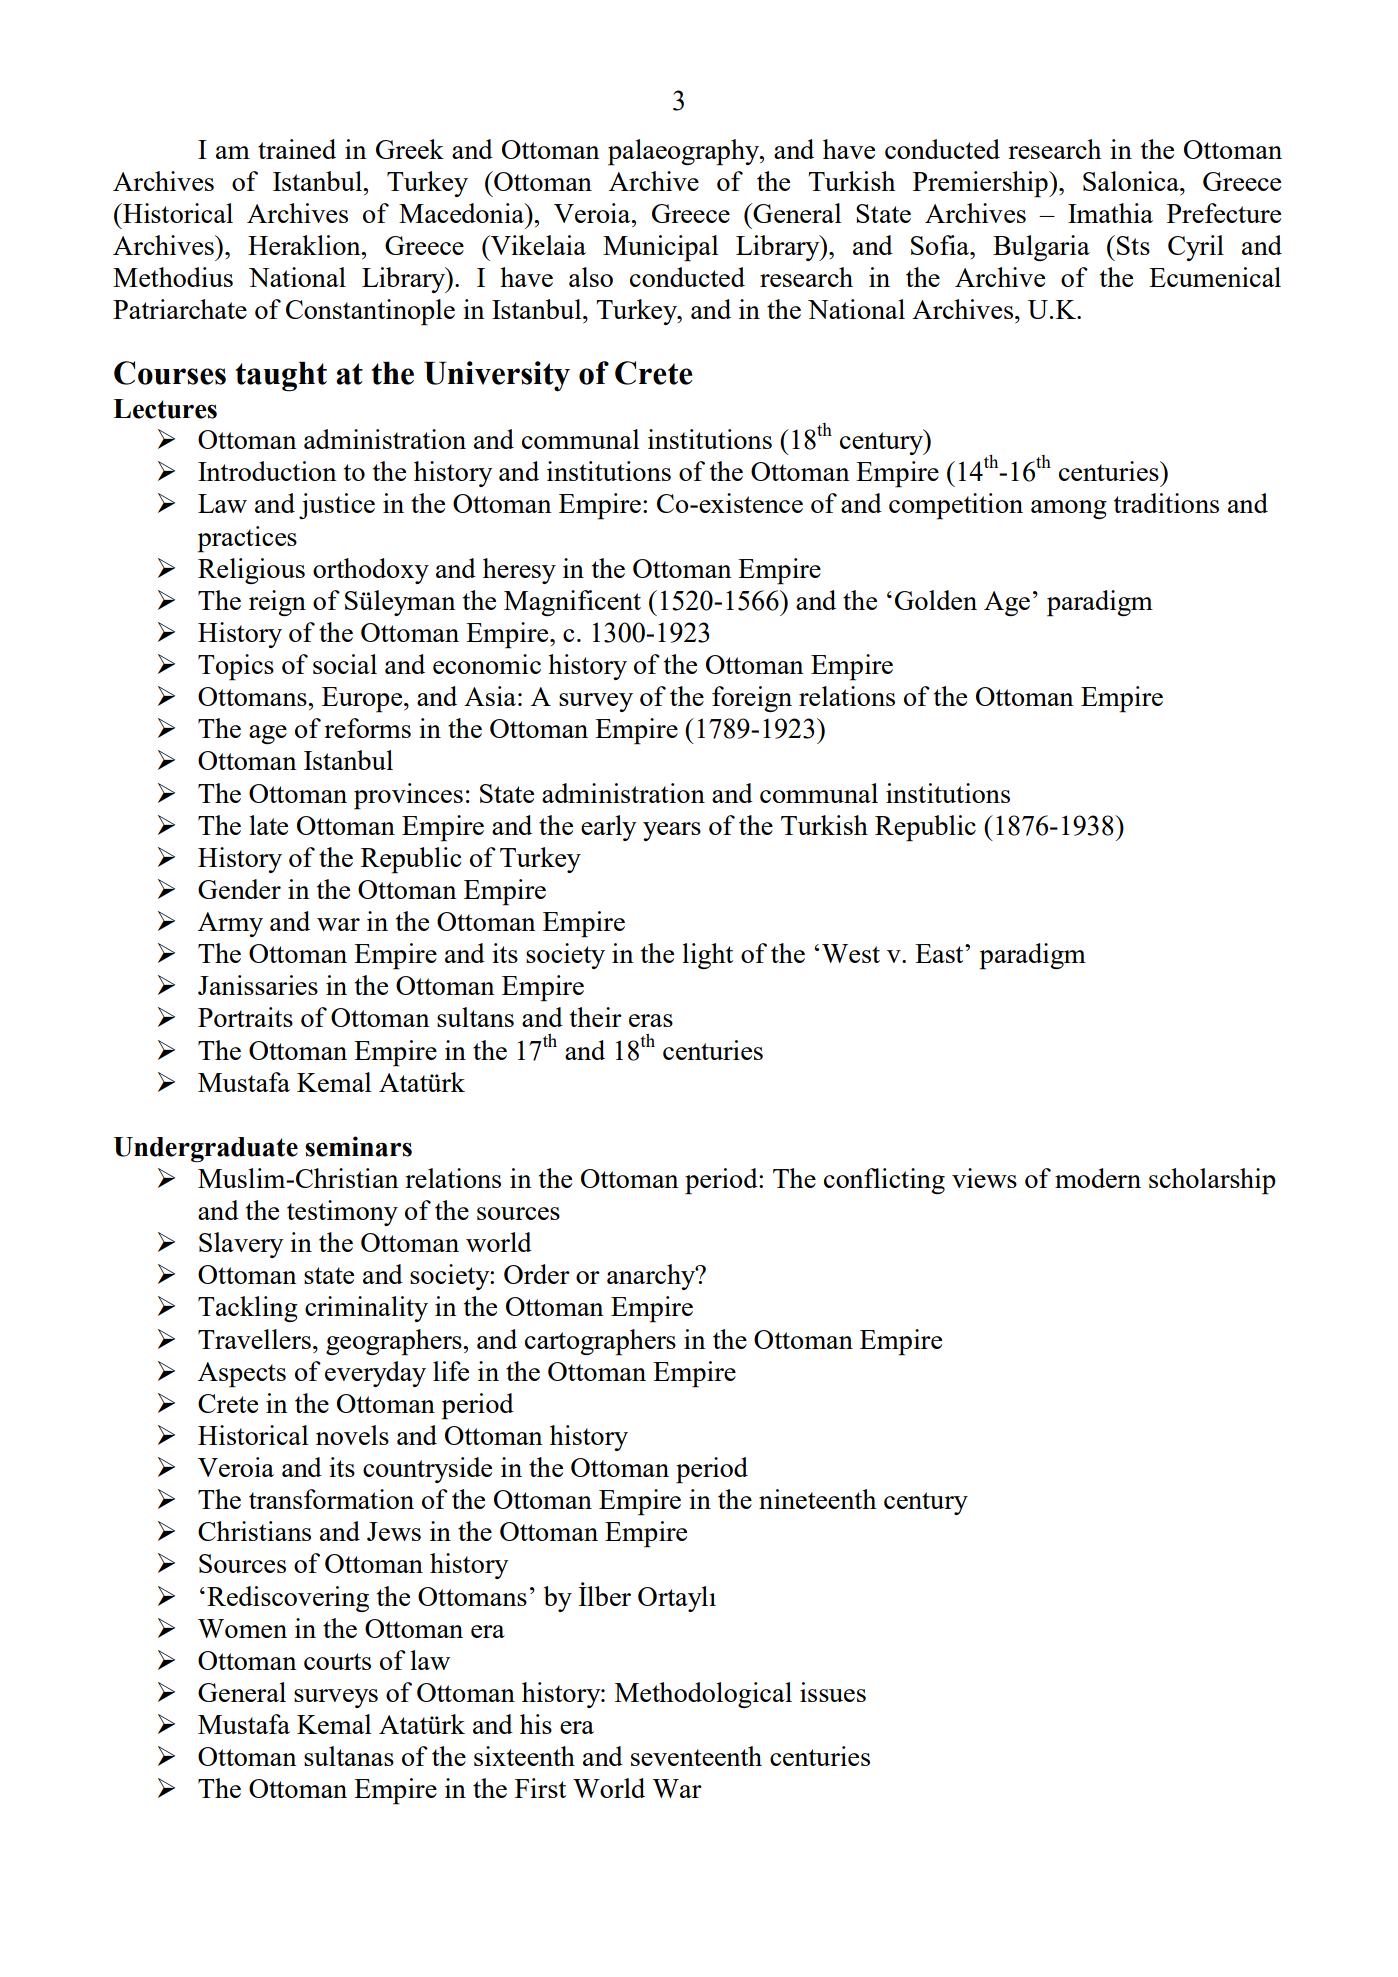 The image size is (1398, 1977). Describe the element at coordinates (940, 953) in the document. I see `East` at that location.
